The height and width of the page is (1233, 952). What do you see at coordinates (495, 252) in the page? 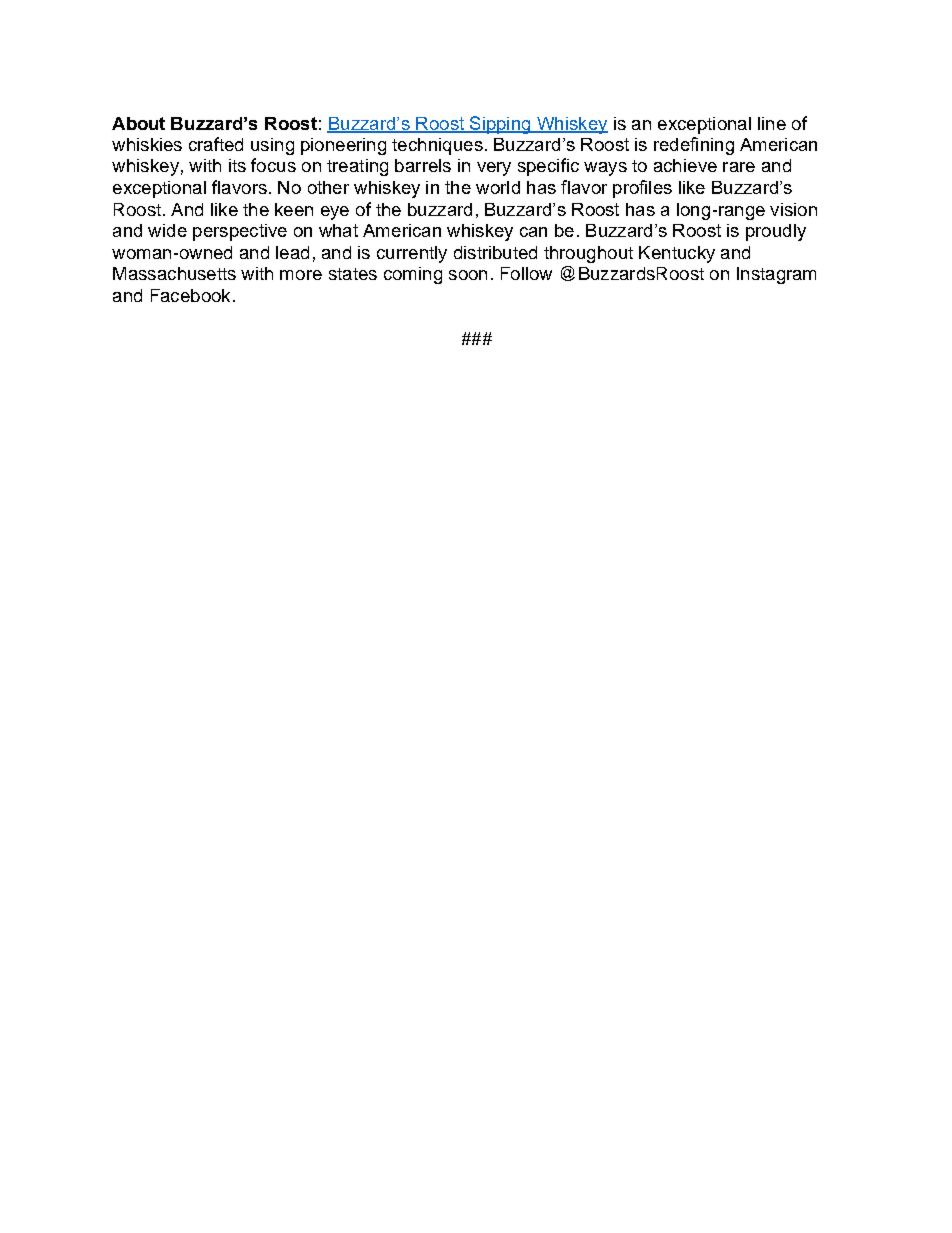
I see `distributed` at bounding box center [495, 252].
